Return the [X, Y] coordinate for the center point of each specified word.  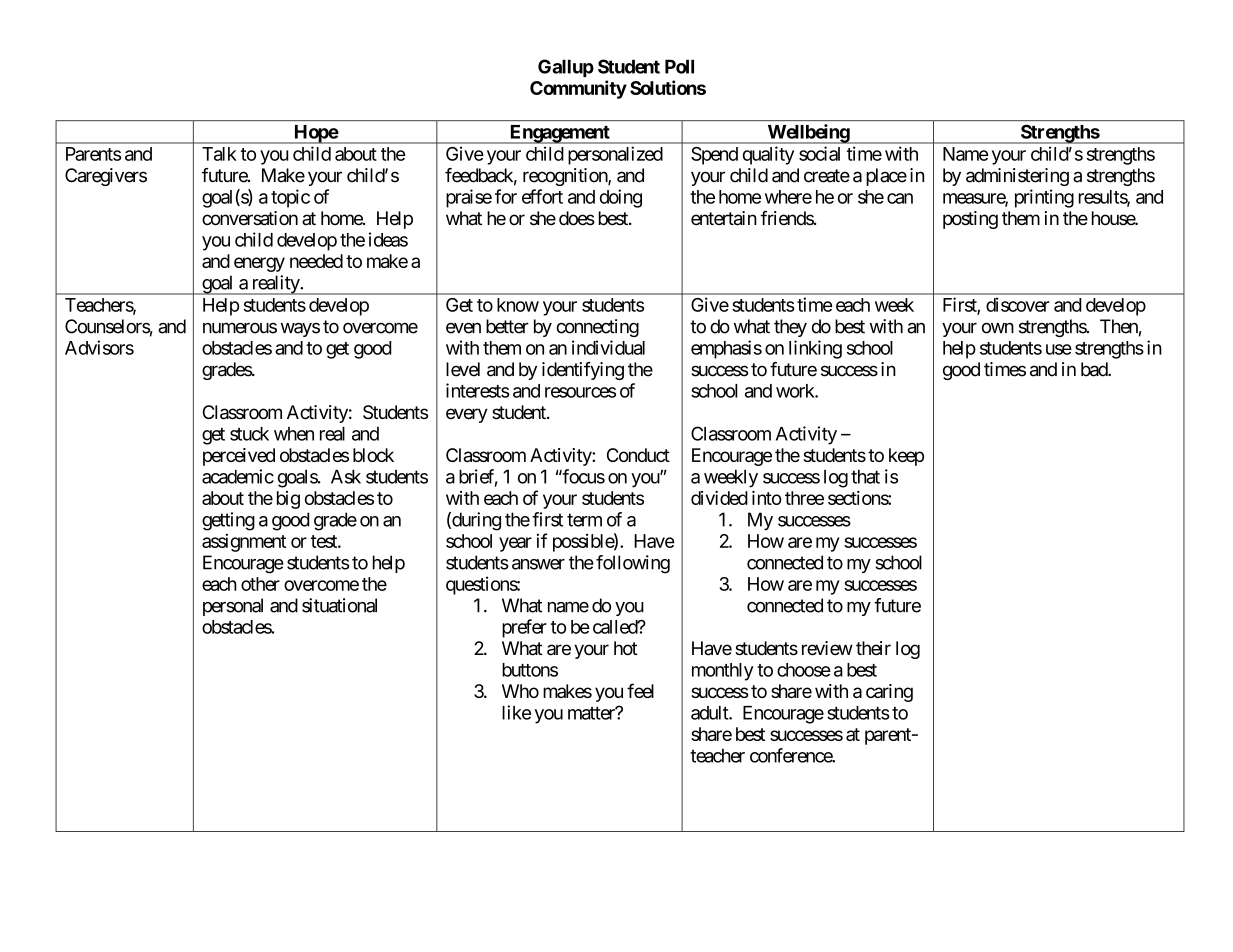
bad [1095, 369]
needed [316, 261]
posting [970, 220]
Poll [679, 66]
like [516, 712]
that [865, 476]
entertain [724, 218]
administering [1017, 177]
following [633, 564]
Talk [219, 154]
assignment [244, 543]
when [294, 434]
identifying [583, 371]
